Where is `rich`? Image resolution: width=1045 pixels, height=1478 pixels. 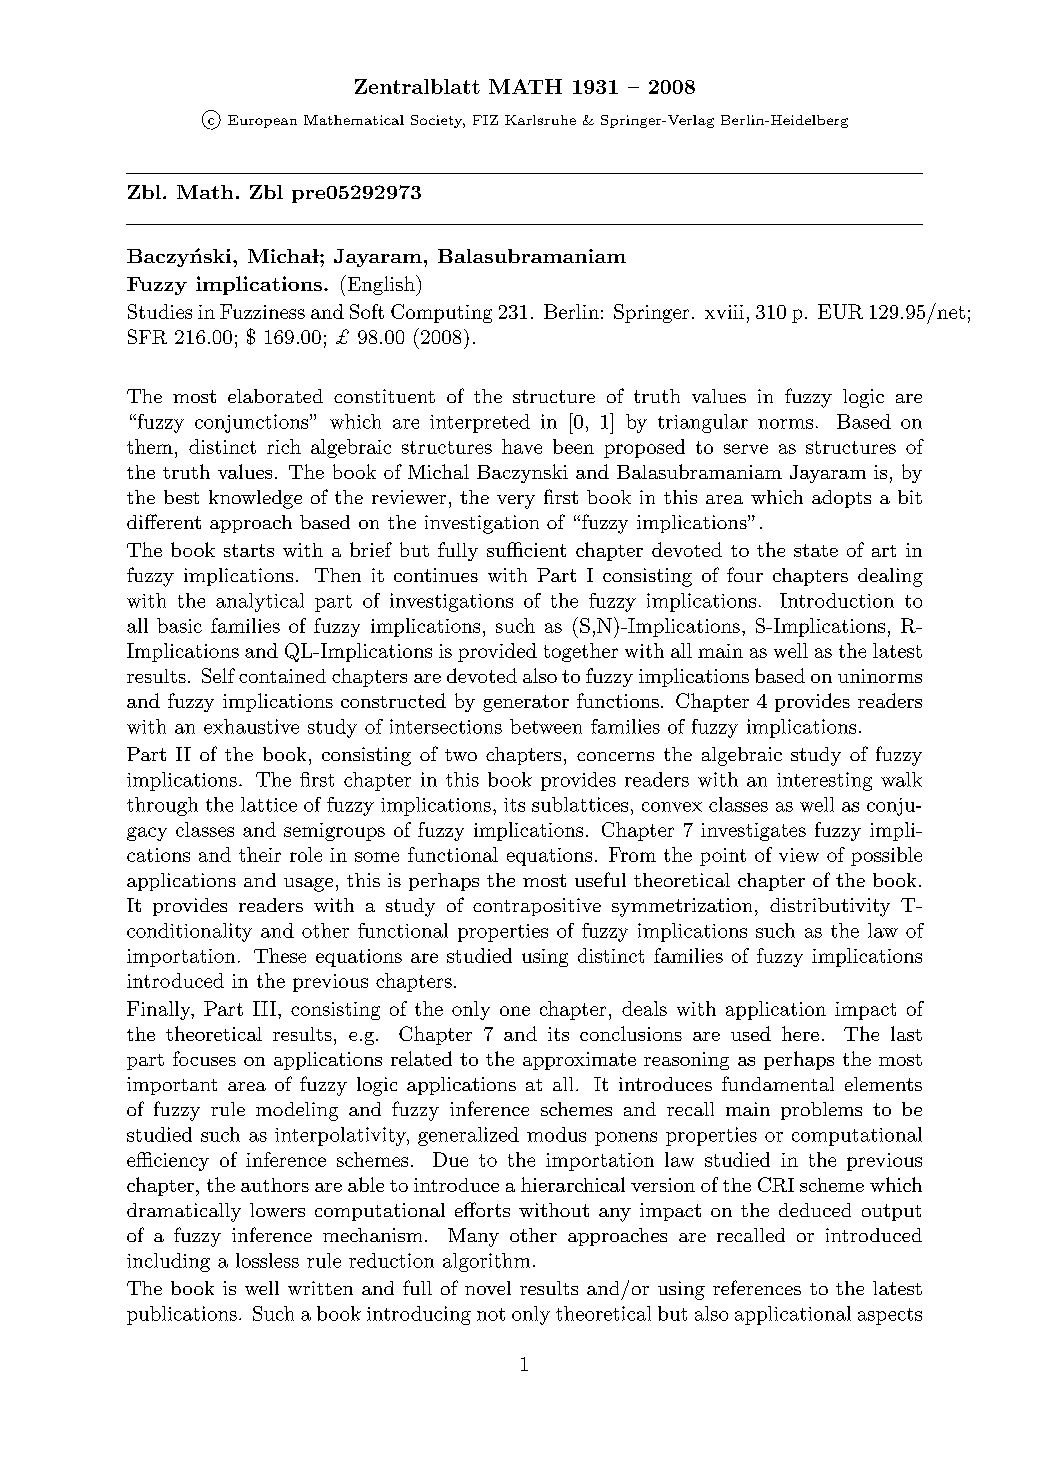 rich is located at coordinates (284, 446).
